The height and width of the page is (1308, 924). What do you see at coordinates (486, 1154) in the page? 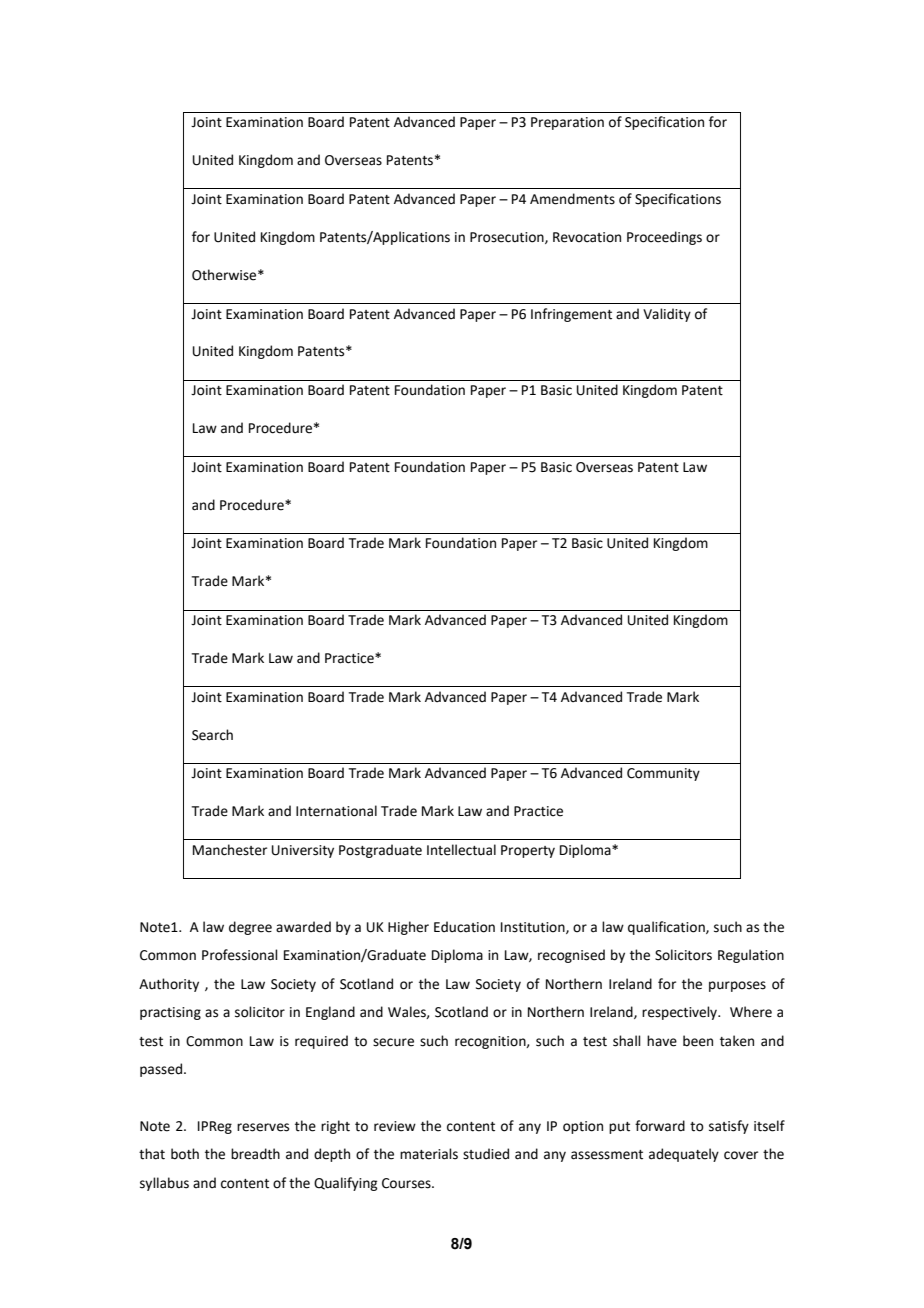
I see `studied` at bounding box center [486, 1154].
